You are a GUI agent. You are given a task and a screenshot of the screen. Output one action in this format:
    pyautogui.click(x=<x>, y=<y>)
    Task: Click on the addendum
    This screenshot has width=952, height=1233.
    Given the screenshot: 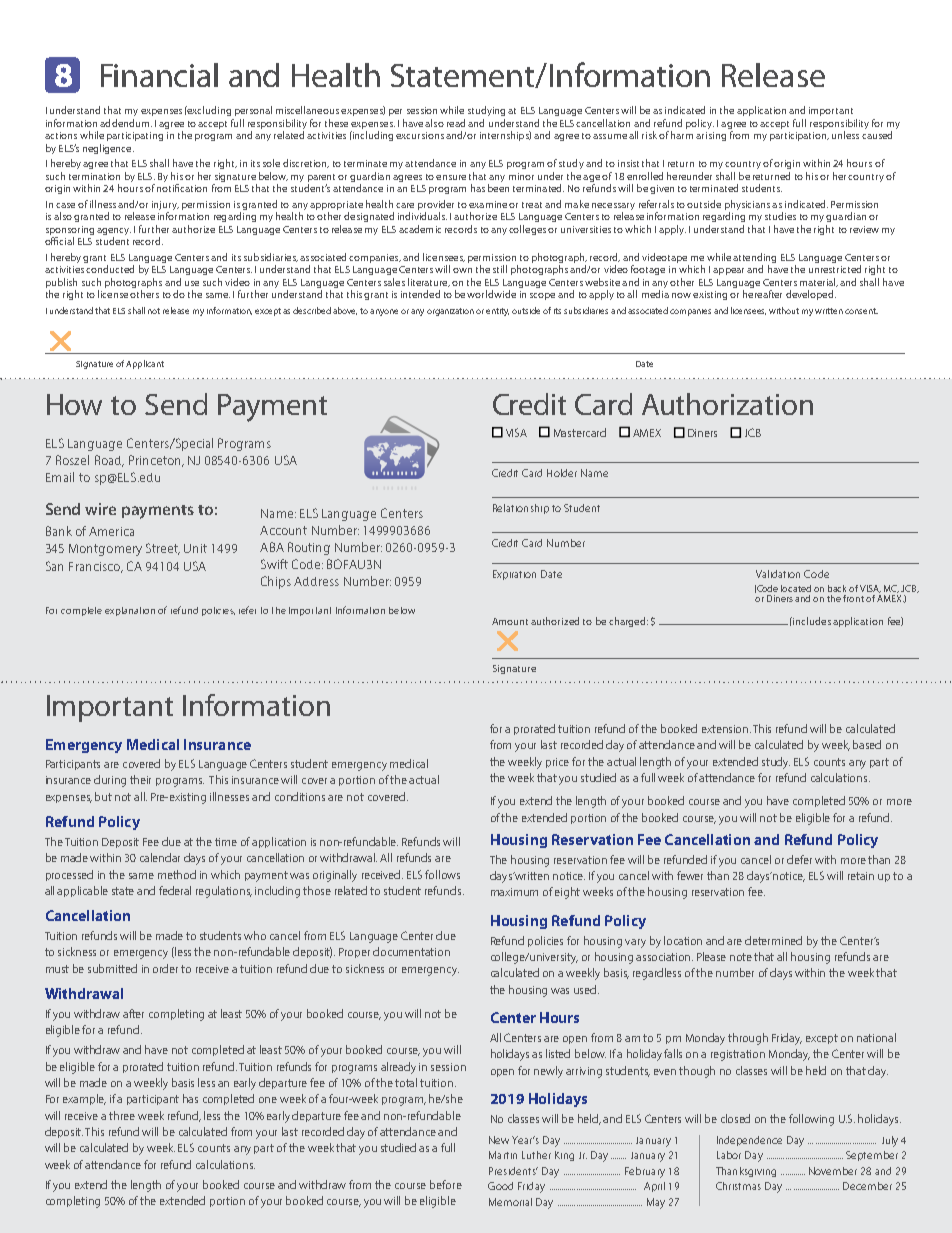 What is the action you would take?
    pyautogui.click(x=126, y=123)
